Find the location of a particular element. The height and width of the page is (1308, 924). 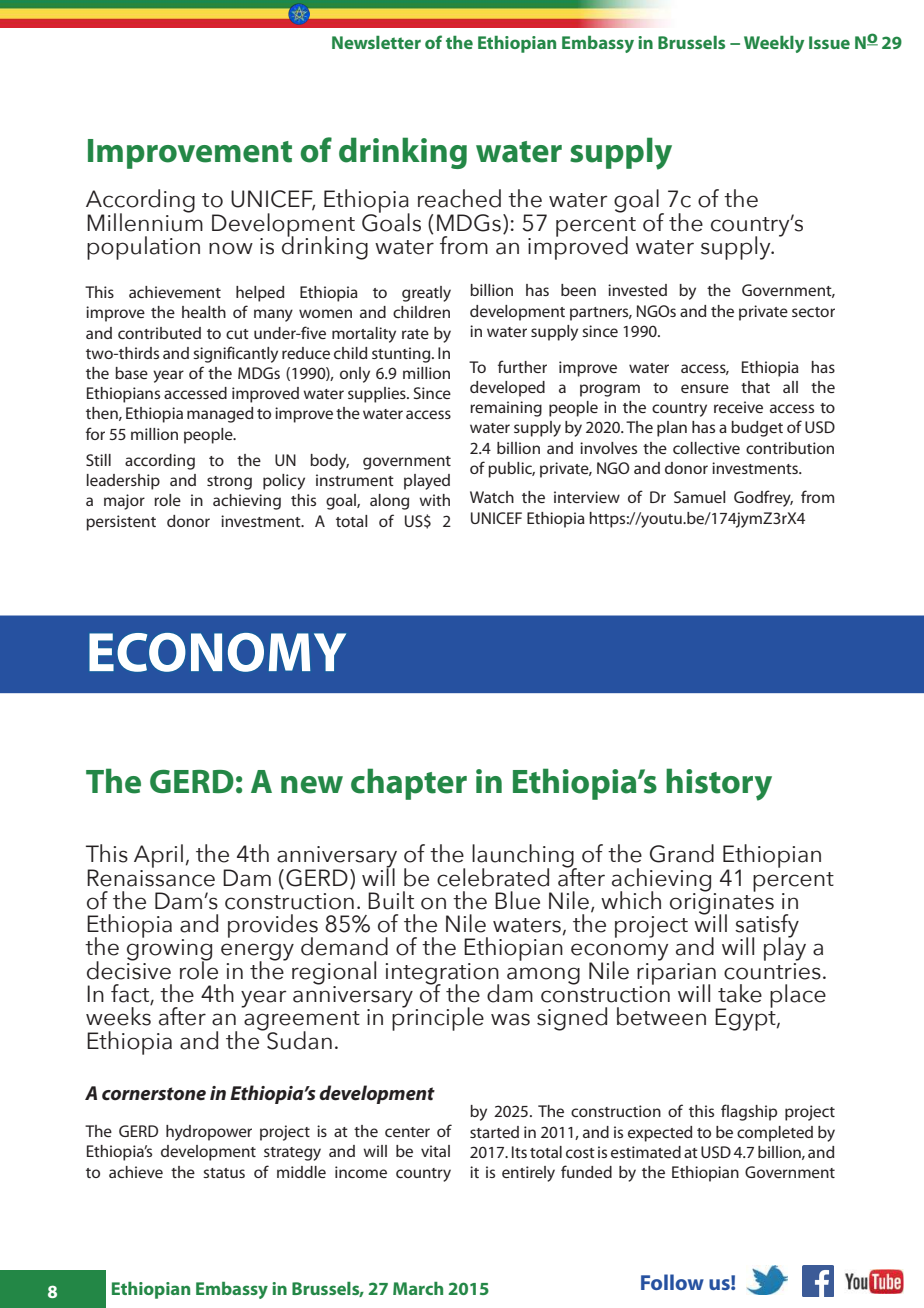

history is located at coordinates (719, 784).
